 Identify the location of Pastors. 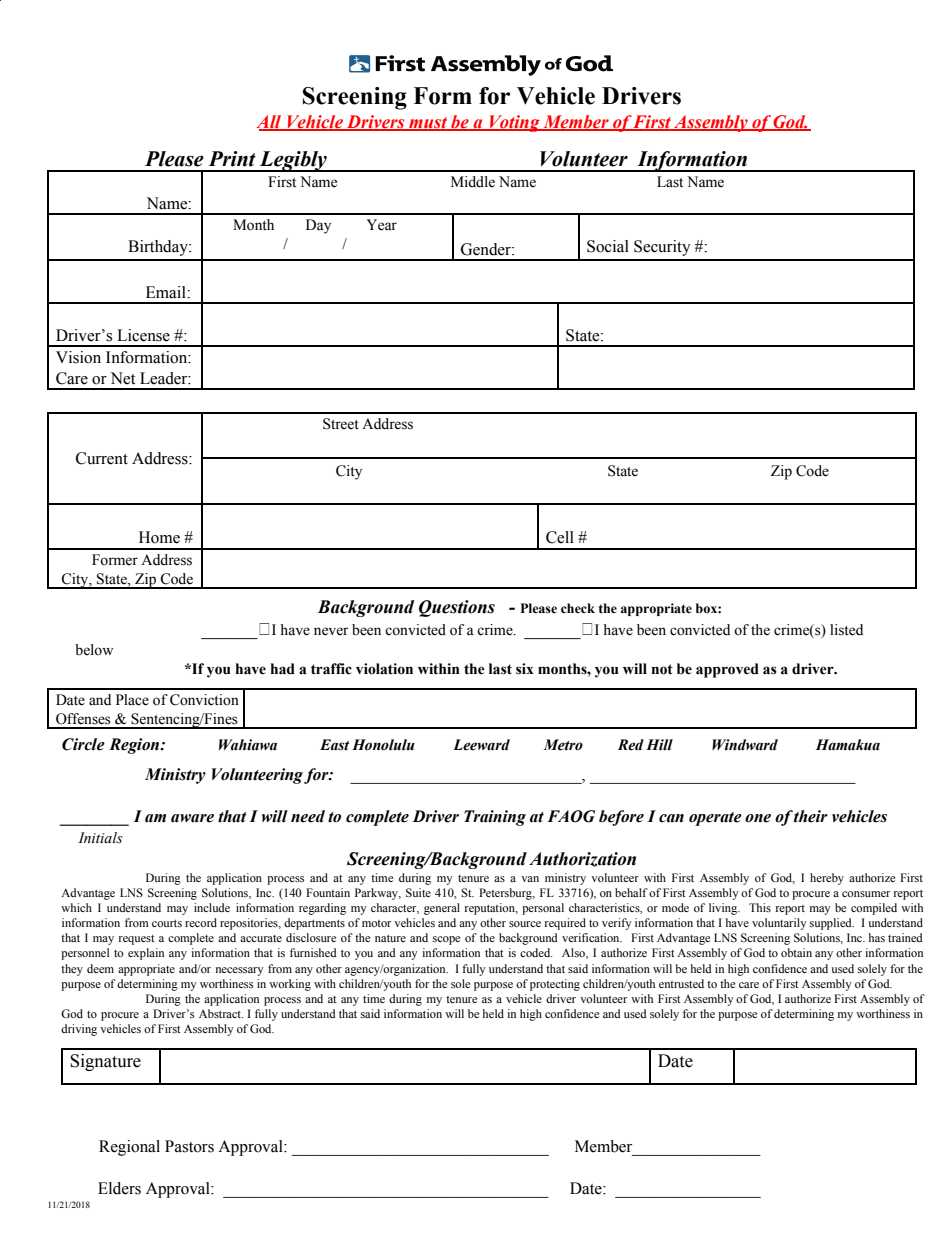
(189, 1146).
